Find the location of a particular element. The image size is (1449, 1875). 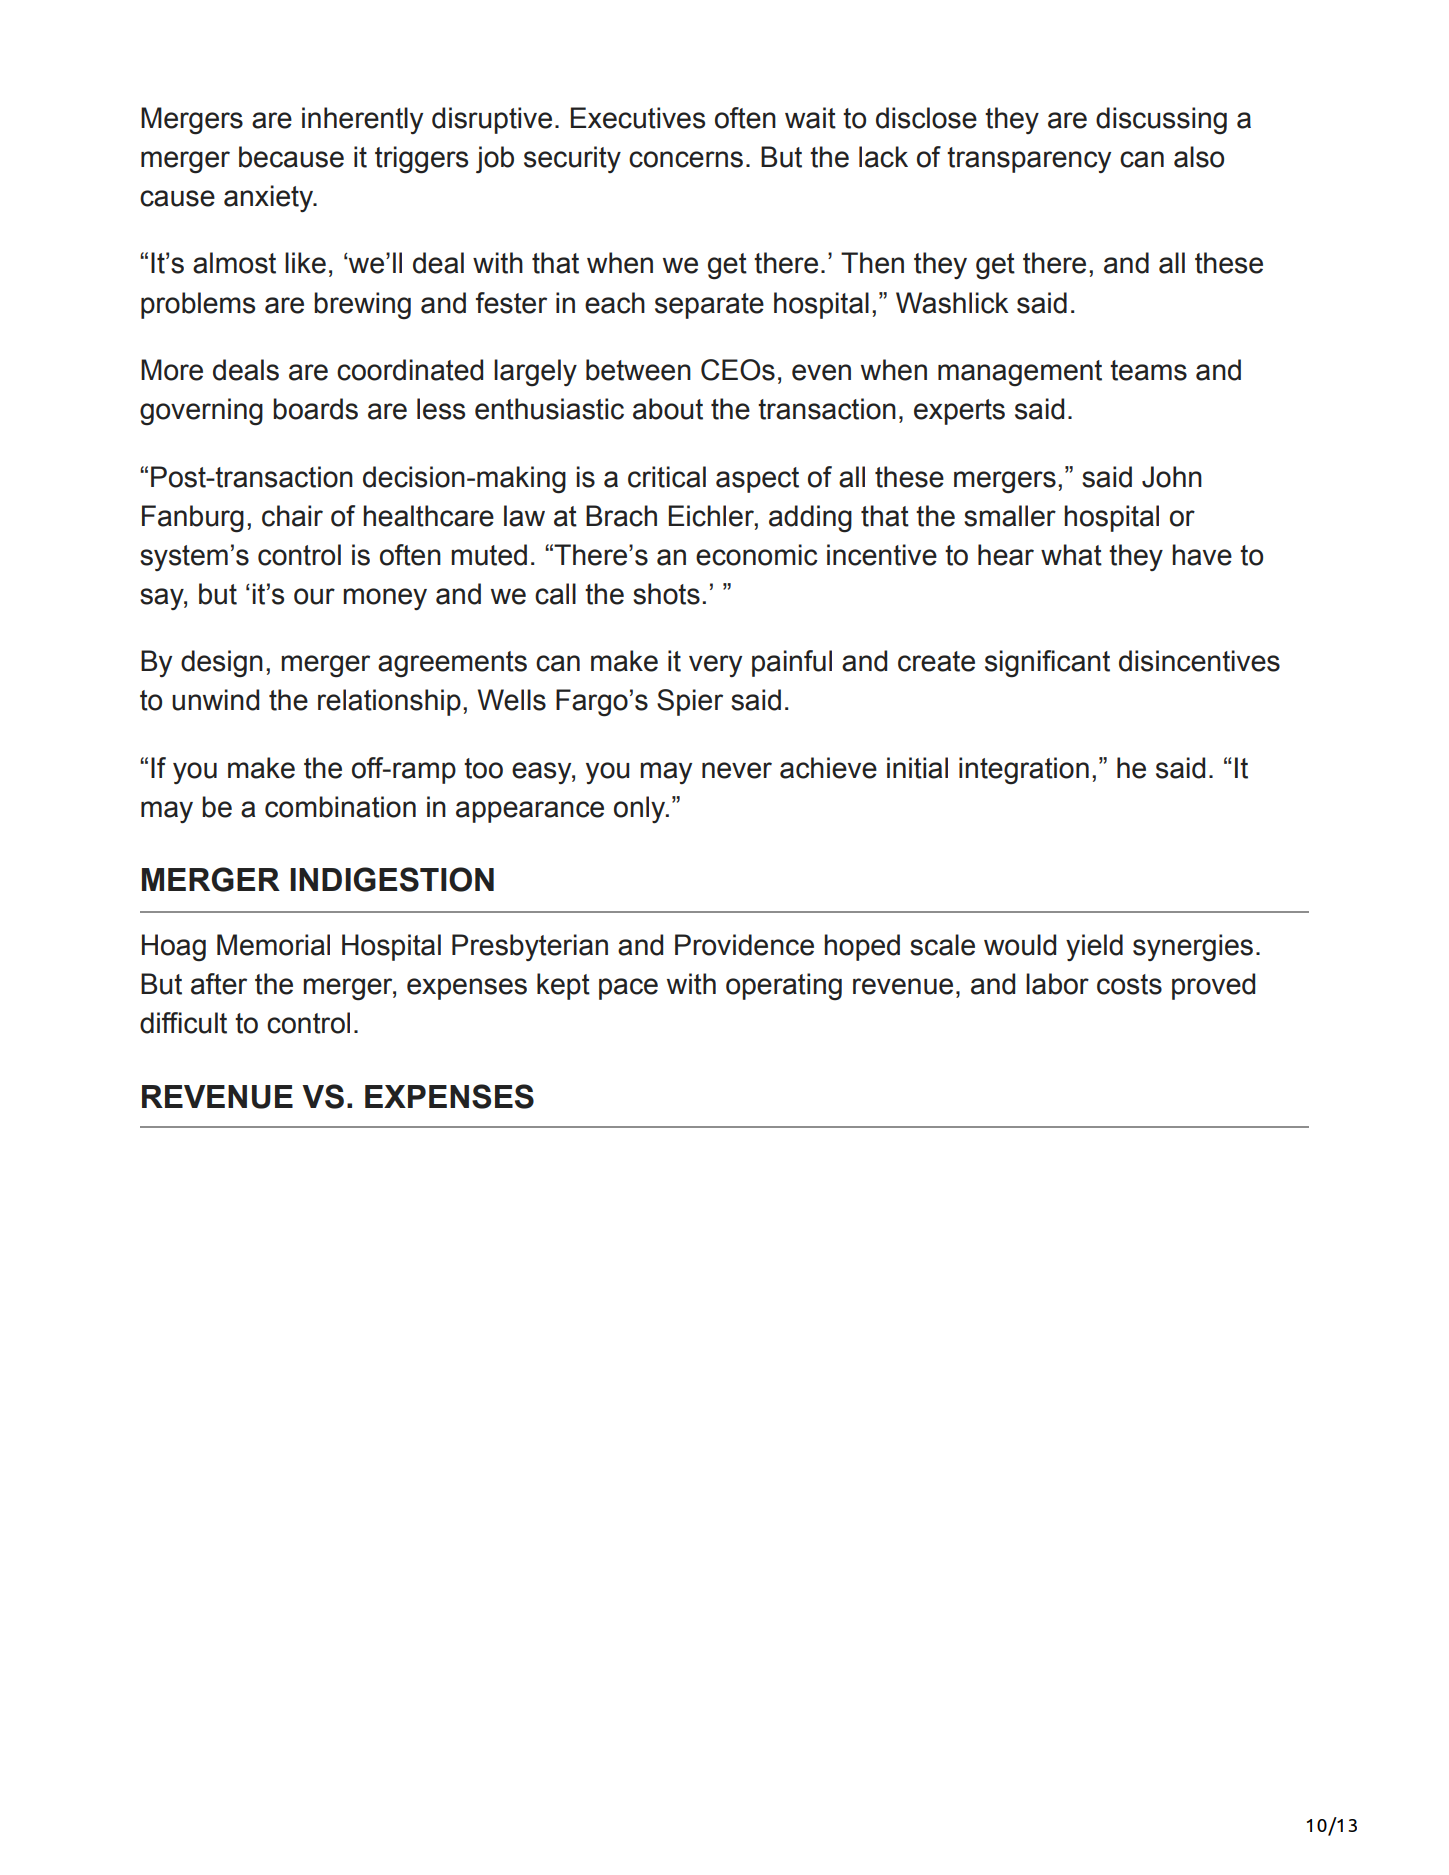

pace is located at coordinates (628, 989).
